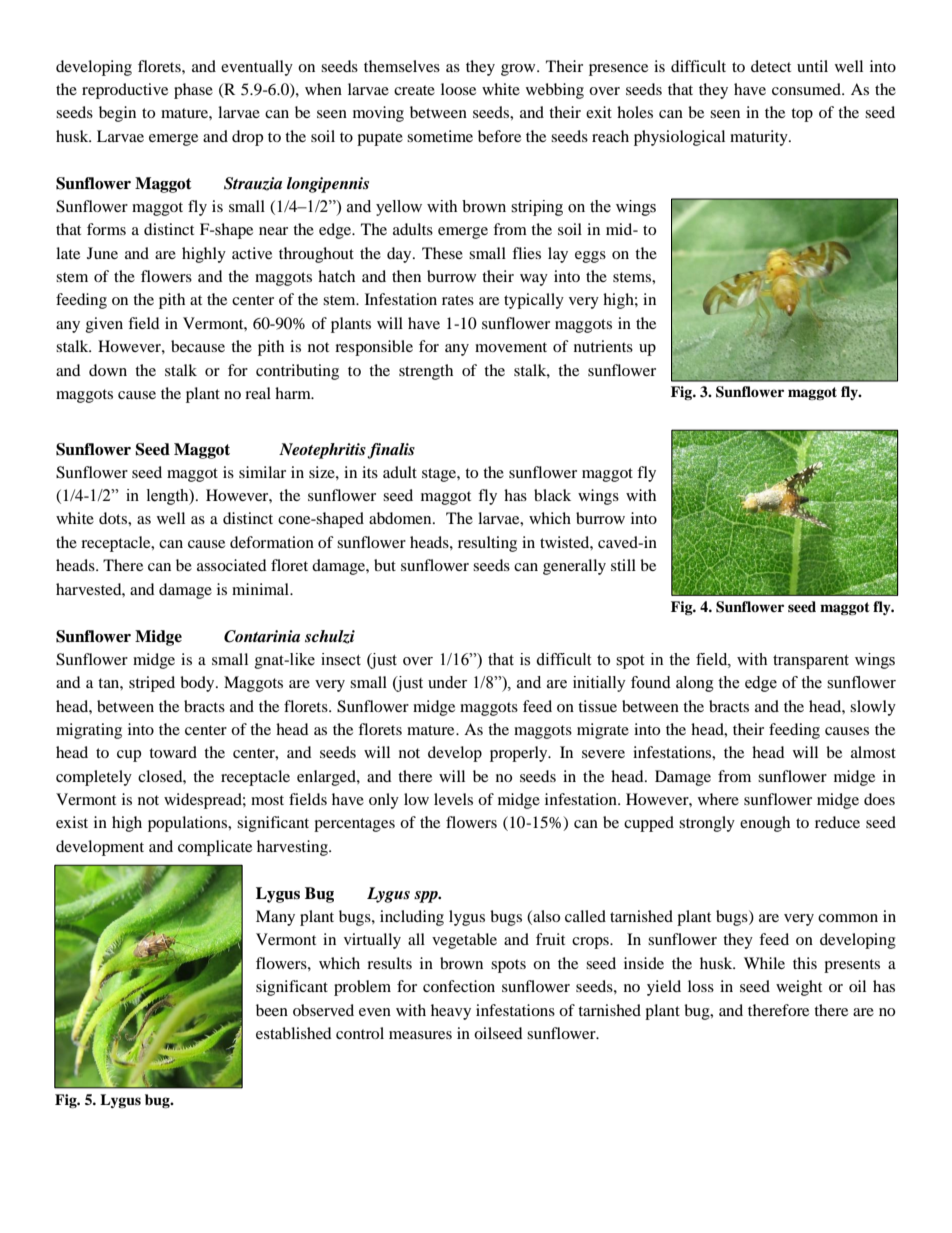 The height and width of the screenshot is (1233, 952). Describe the element at coordinates (232, 565) in the screenshot. I see `associated` at that location.
